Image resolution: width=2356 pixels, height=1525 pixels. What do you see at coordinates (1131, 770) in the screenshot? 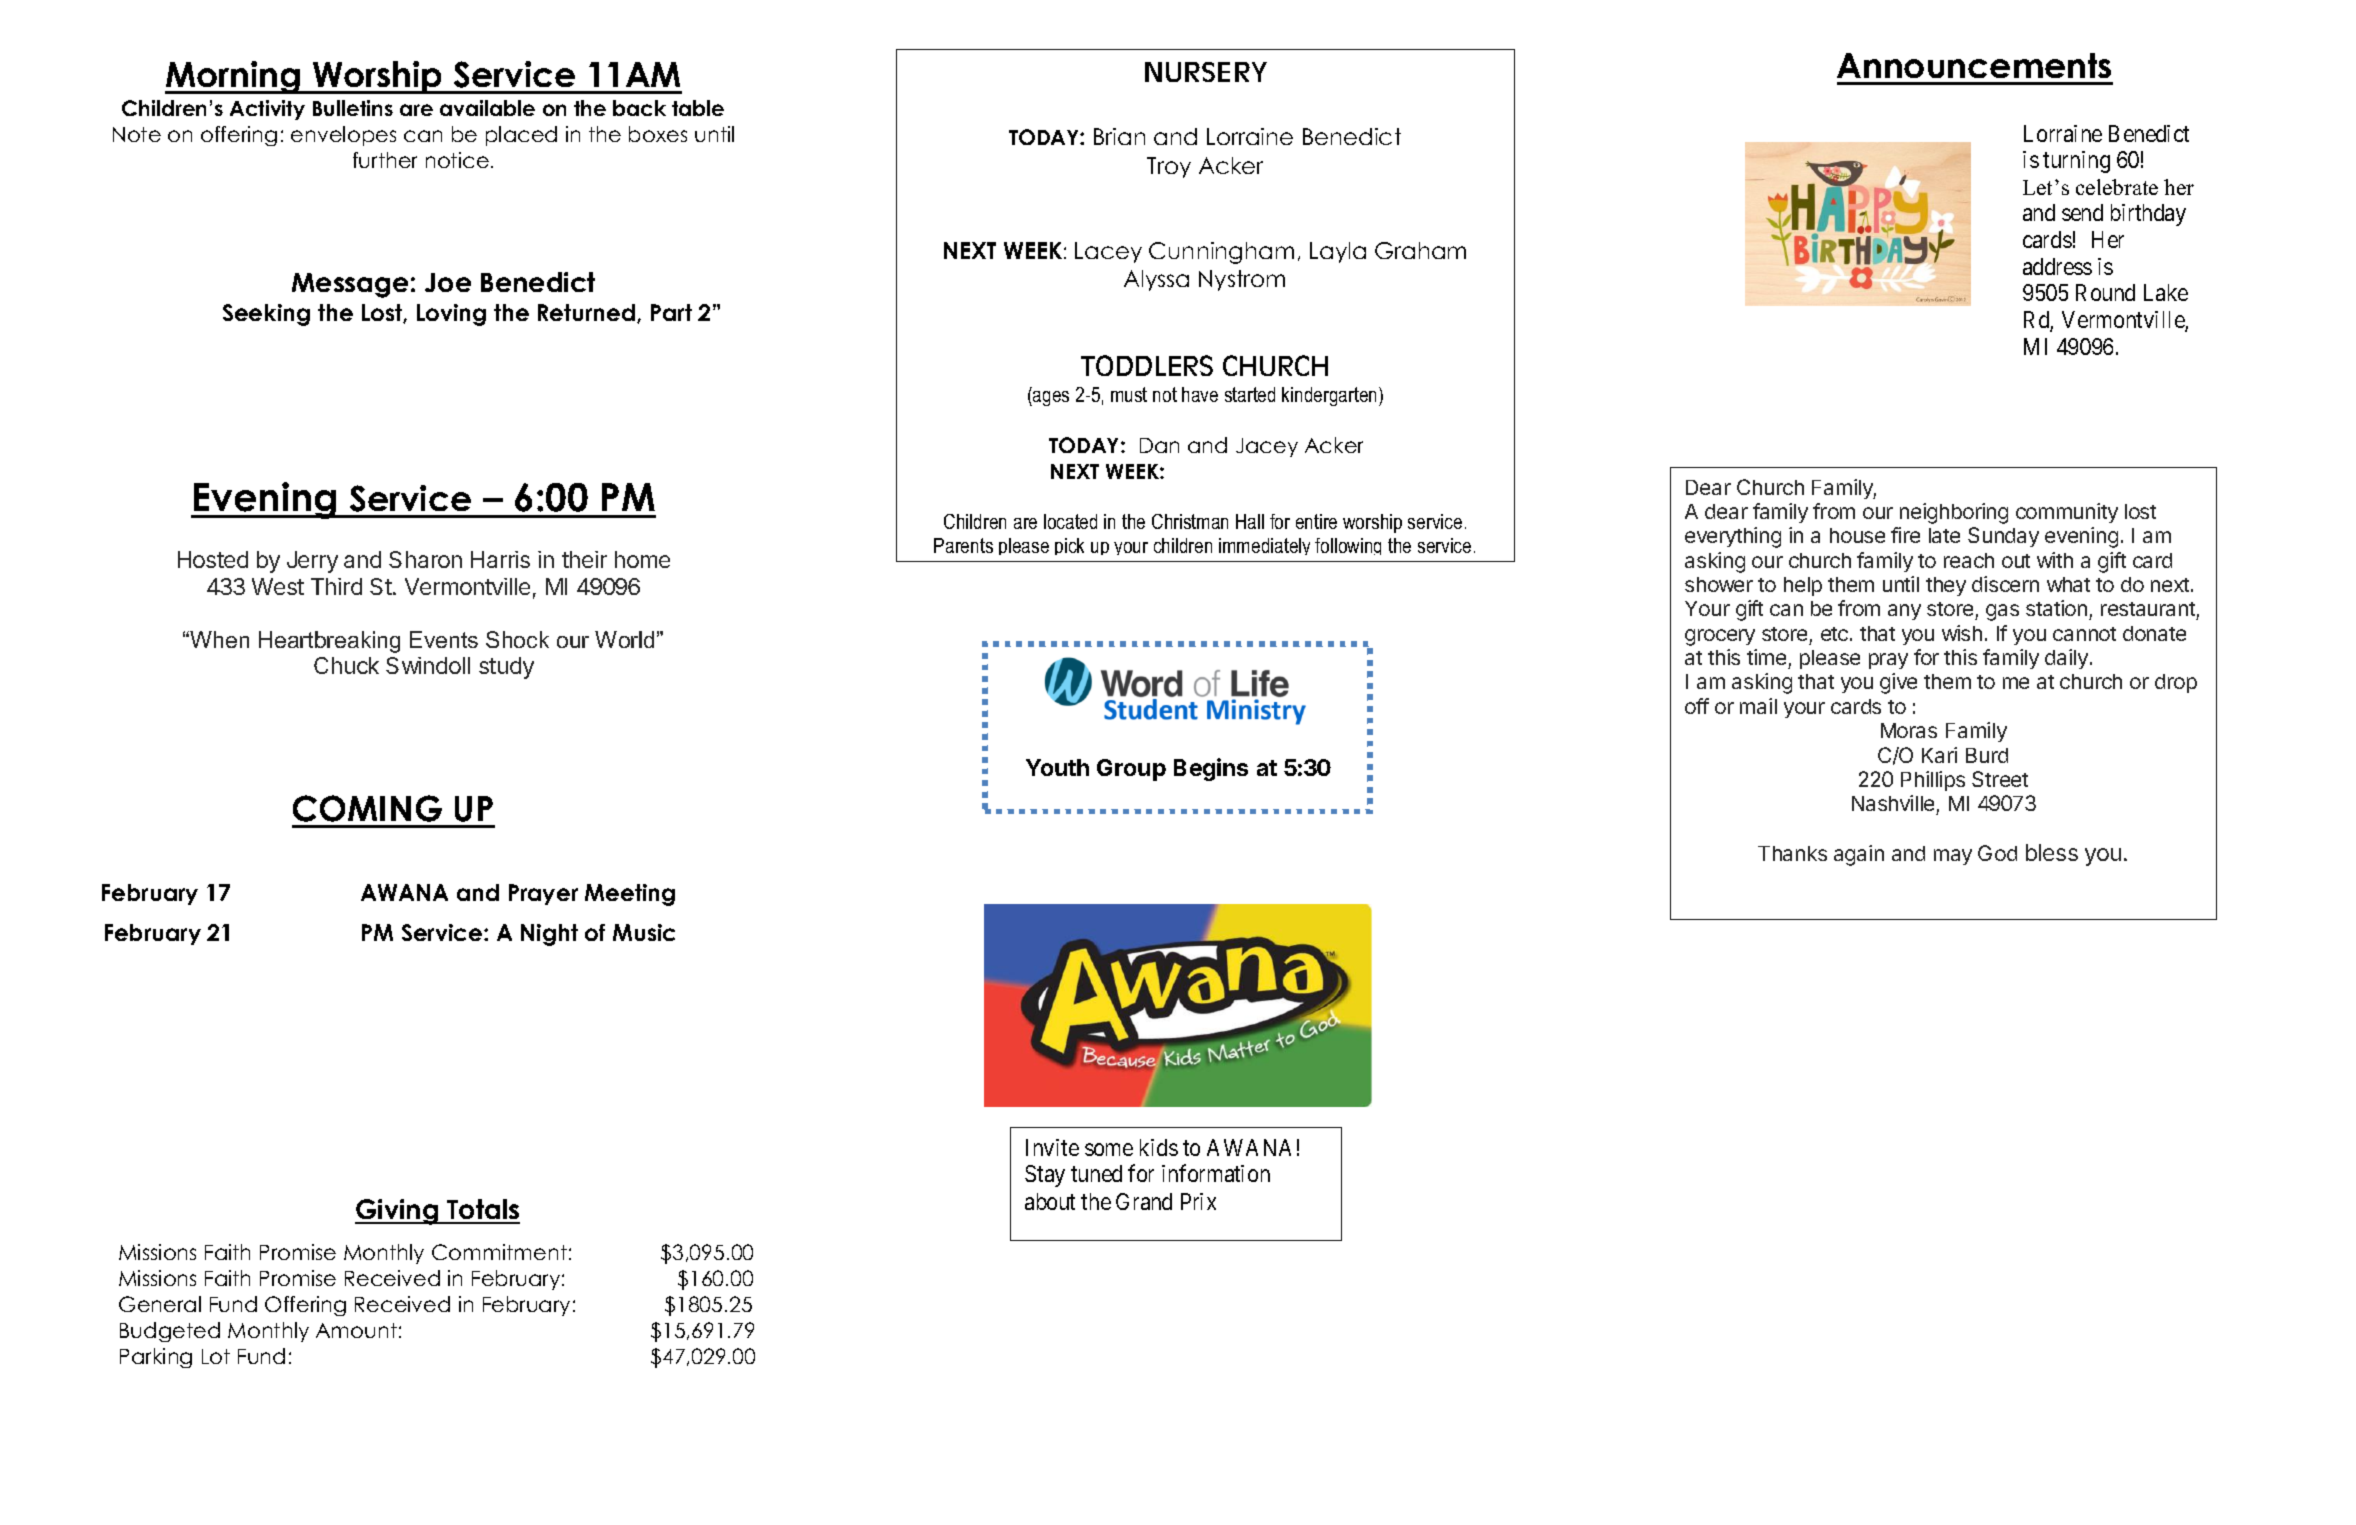
I see `Group` at bounding box center [1131, 770].
